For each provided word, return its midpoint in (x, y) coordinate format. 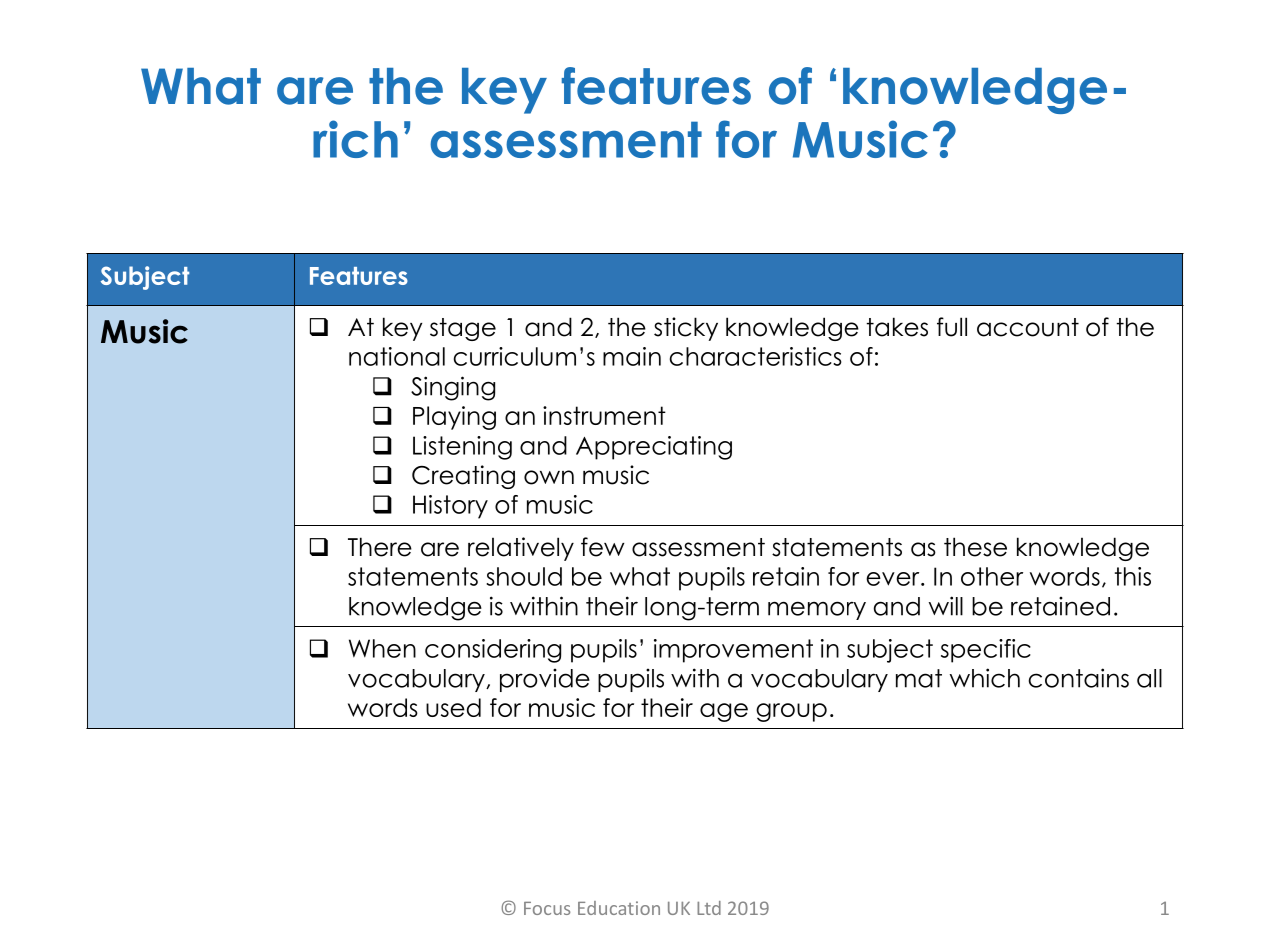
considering (493, 651)
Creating (463, 477)
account (1028, 327)
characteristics (755, 356)
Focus (547, 908)
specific (986, 651)
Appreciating (654, 448)
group (791, 712)
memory (817, 610)
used (453, 707)
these (975, 547)
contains (1078, 678)
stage (463, 329)
